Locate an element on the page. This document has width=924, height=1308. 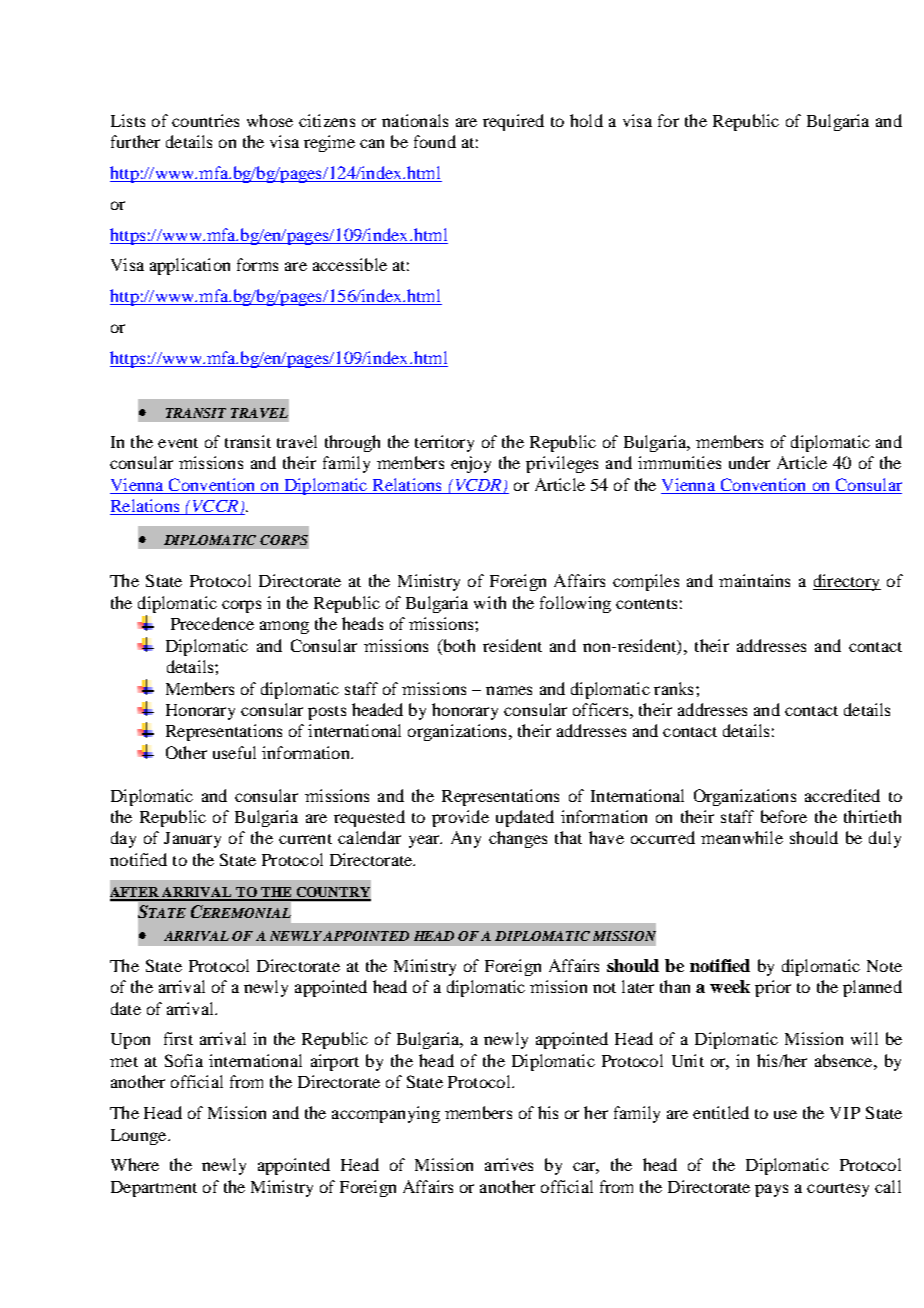
pays is located at coordinates (771, 1190).
